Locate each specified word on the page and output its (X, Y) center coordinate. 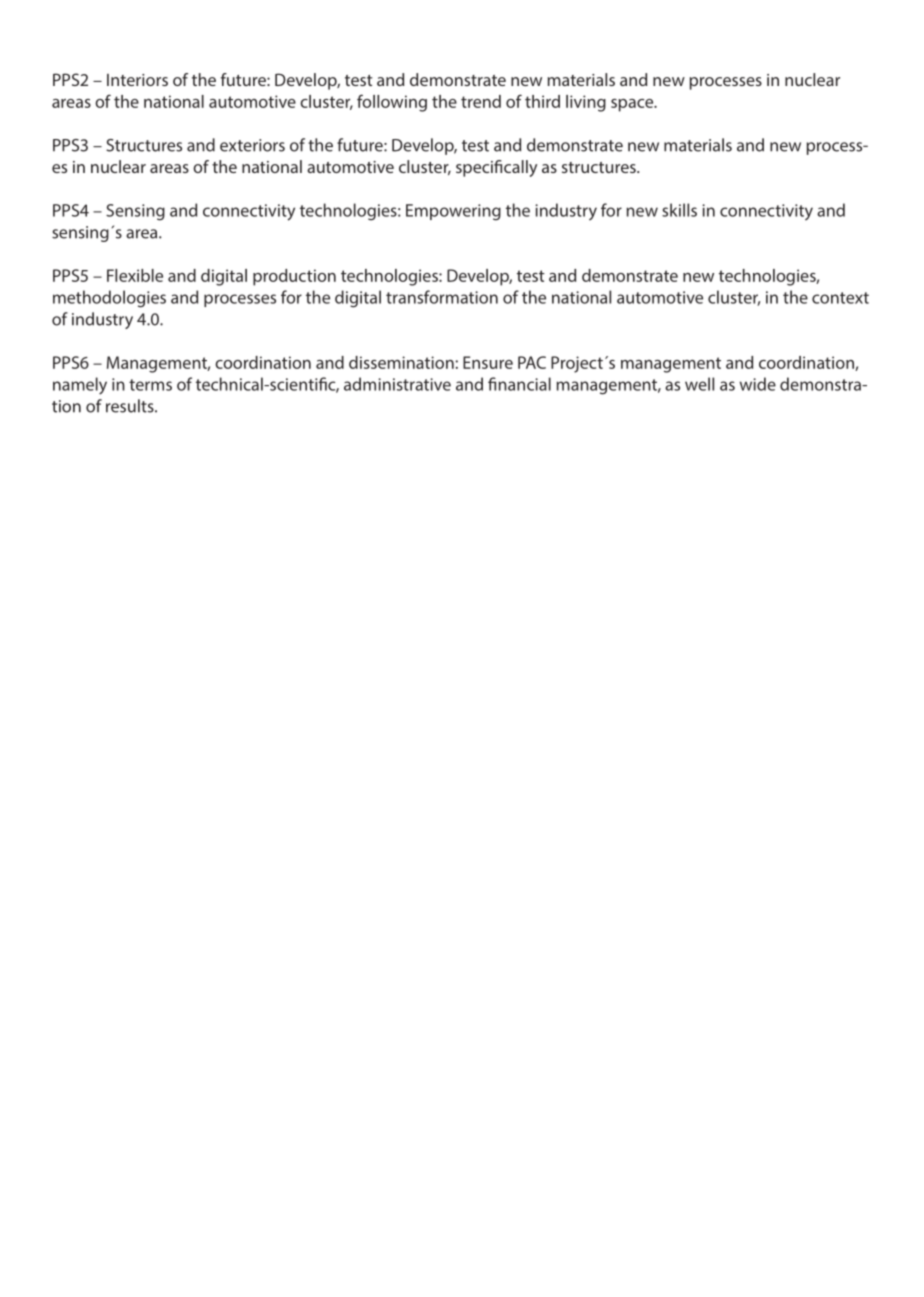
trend (481, 101)
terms (150, 385)
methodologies (109, 299)
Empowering (453, 212)
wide (758, 384)
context (840, 298)
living (586, 103)
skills (679, 210)
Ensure (488, 362)
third (542, 101)
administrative (397, 384)
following (392, 103)
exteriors (252, 145)
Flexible (135, 275)
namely (80, 386)
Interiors (137, 80)
